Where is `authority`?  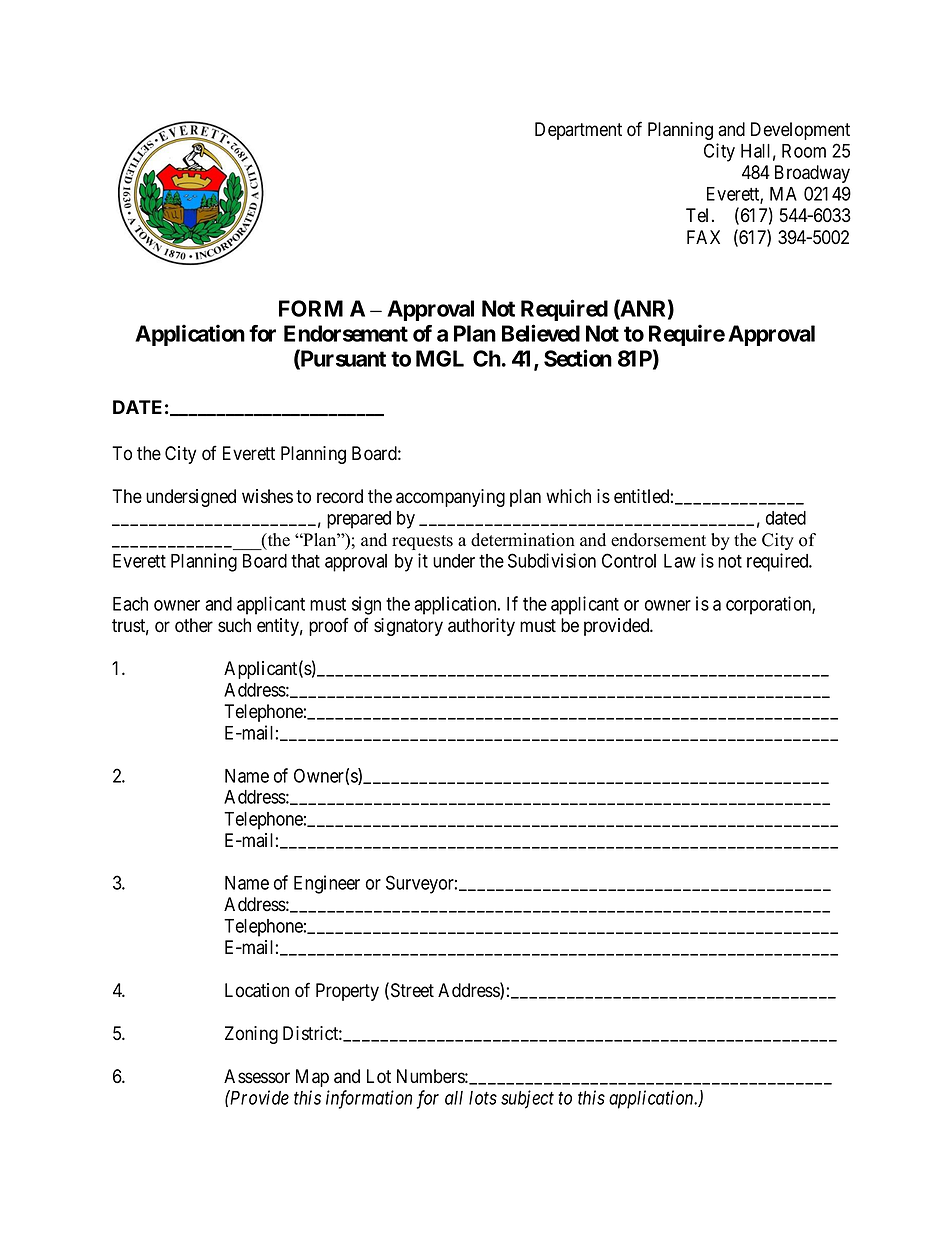 authority is located at coordinates (481, 627).
